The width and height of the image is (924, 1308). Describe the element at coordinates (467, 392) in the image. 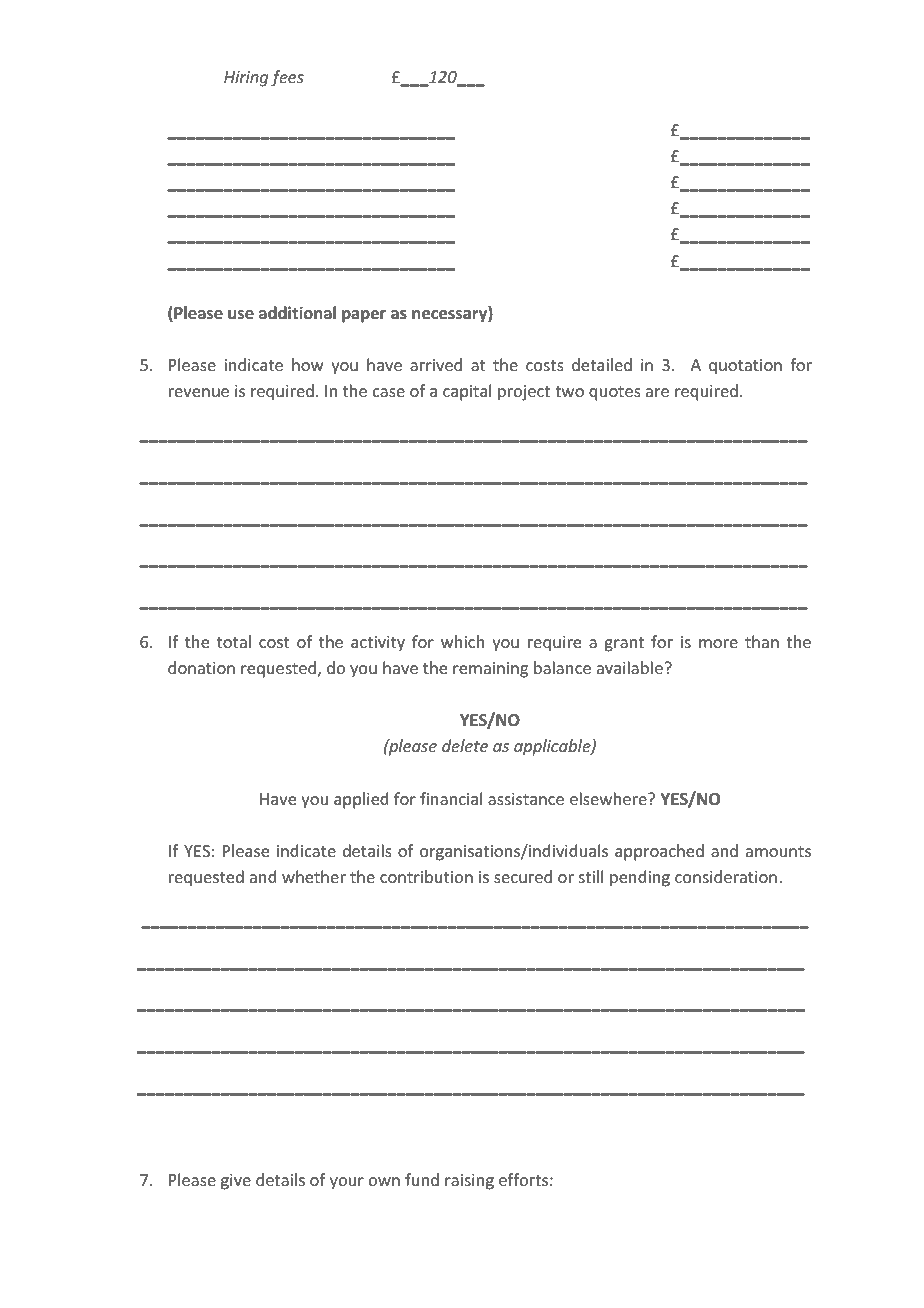

I see `capital` at that location.
